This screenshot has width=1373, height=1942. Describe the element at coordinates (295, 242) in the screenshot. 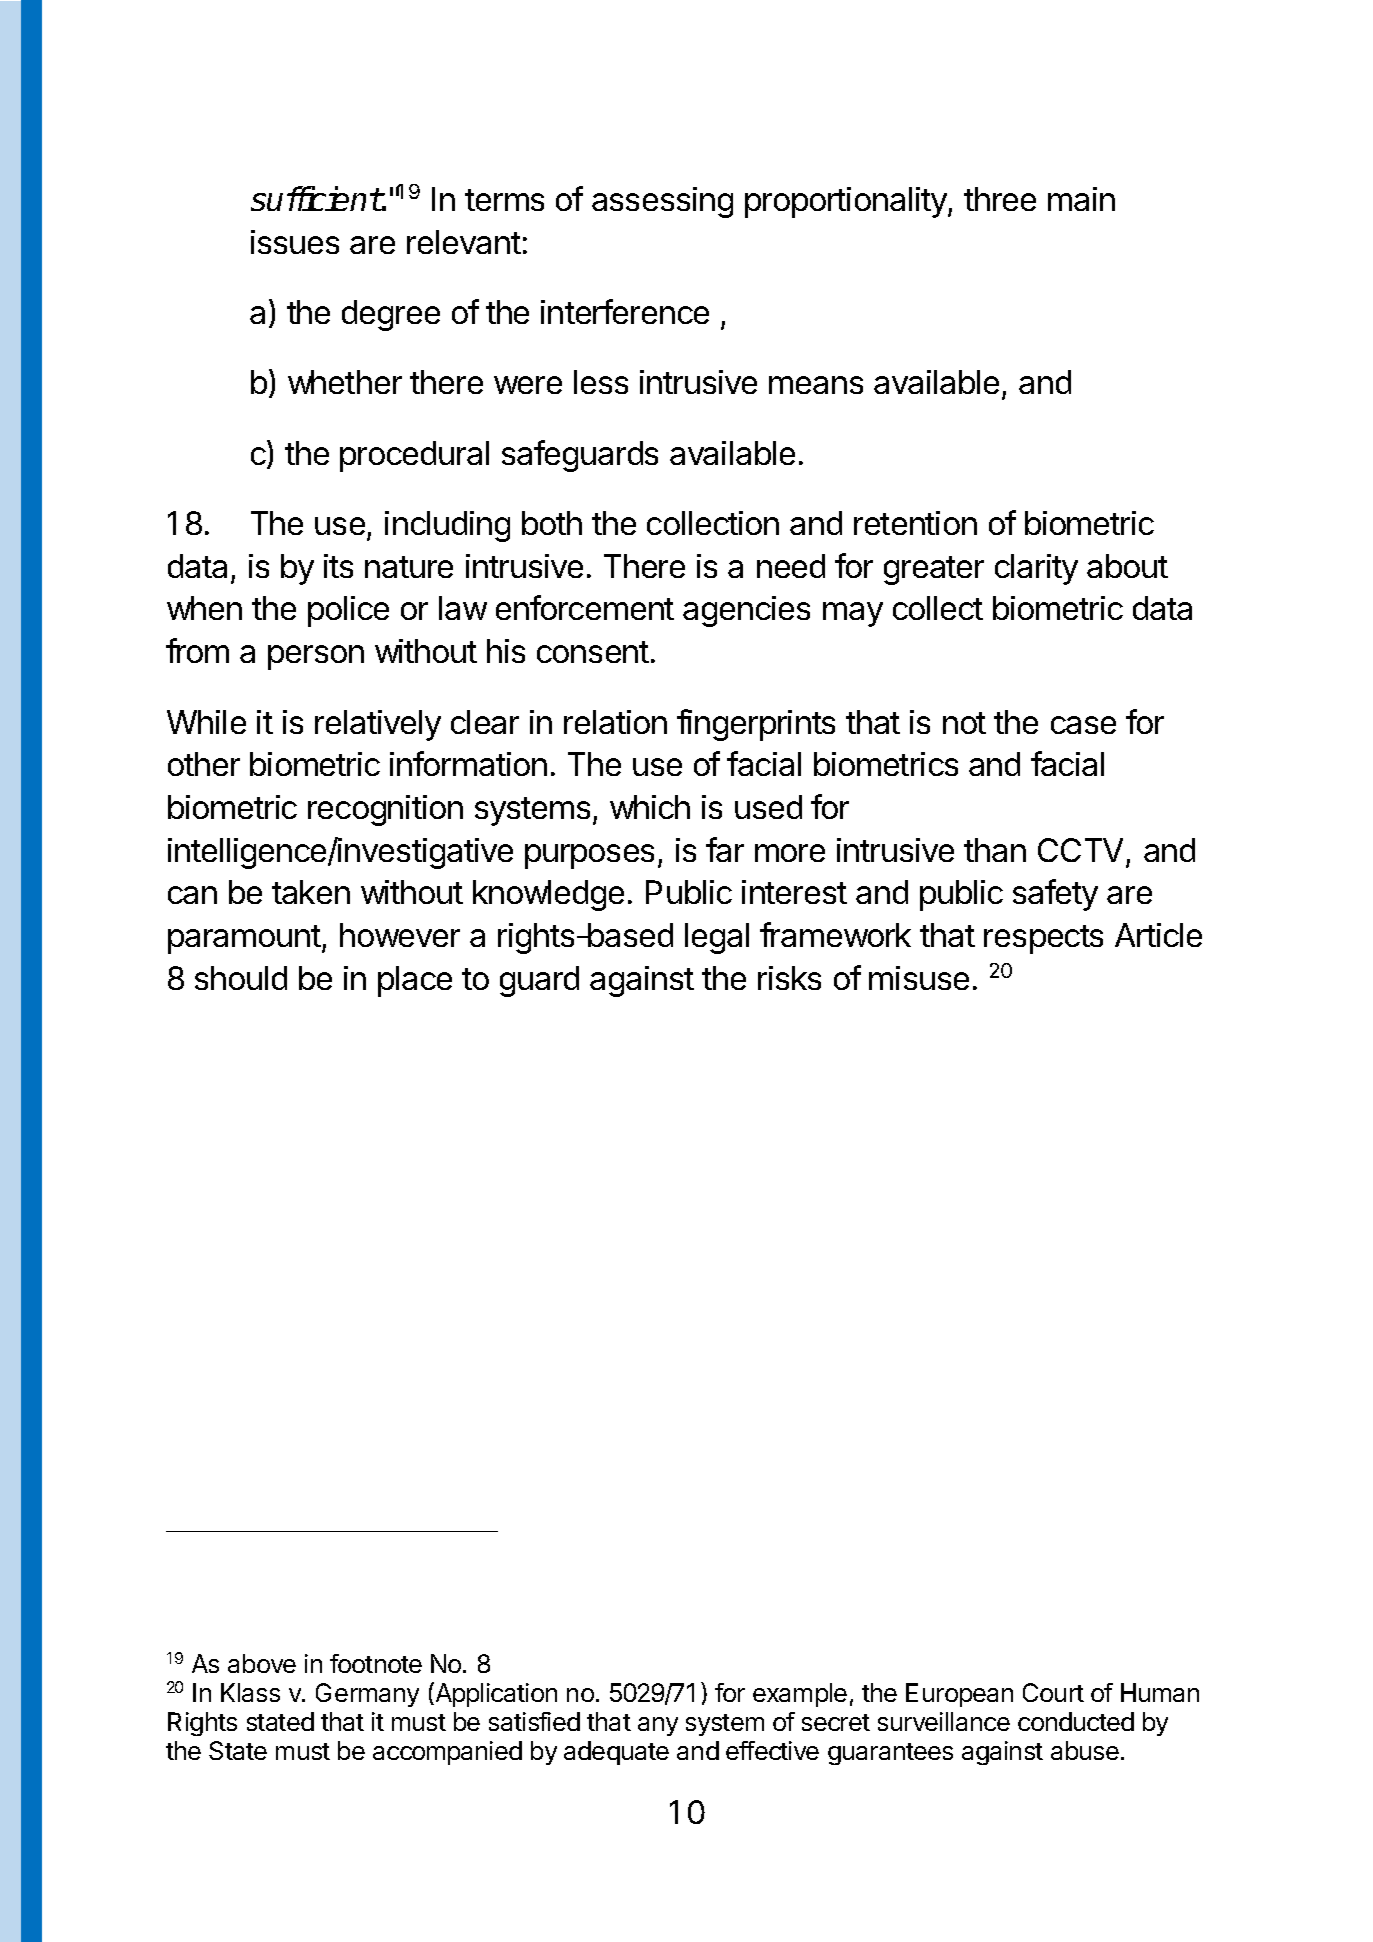

I see `issues` at that location.
